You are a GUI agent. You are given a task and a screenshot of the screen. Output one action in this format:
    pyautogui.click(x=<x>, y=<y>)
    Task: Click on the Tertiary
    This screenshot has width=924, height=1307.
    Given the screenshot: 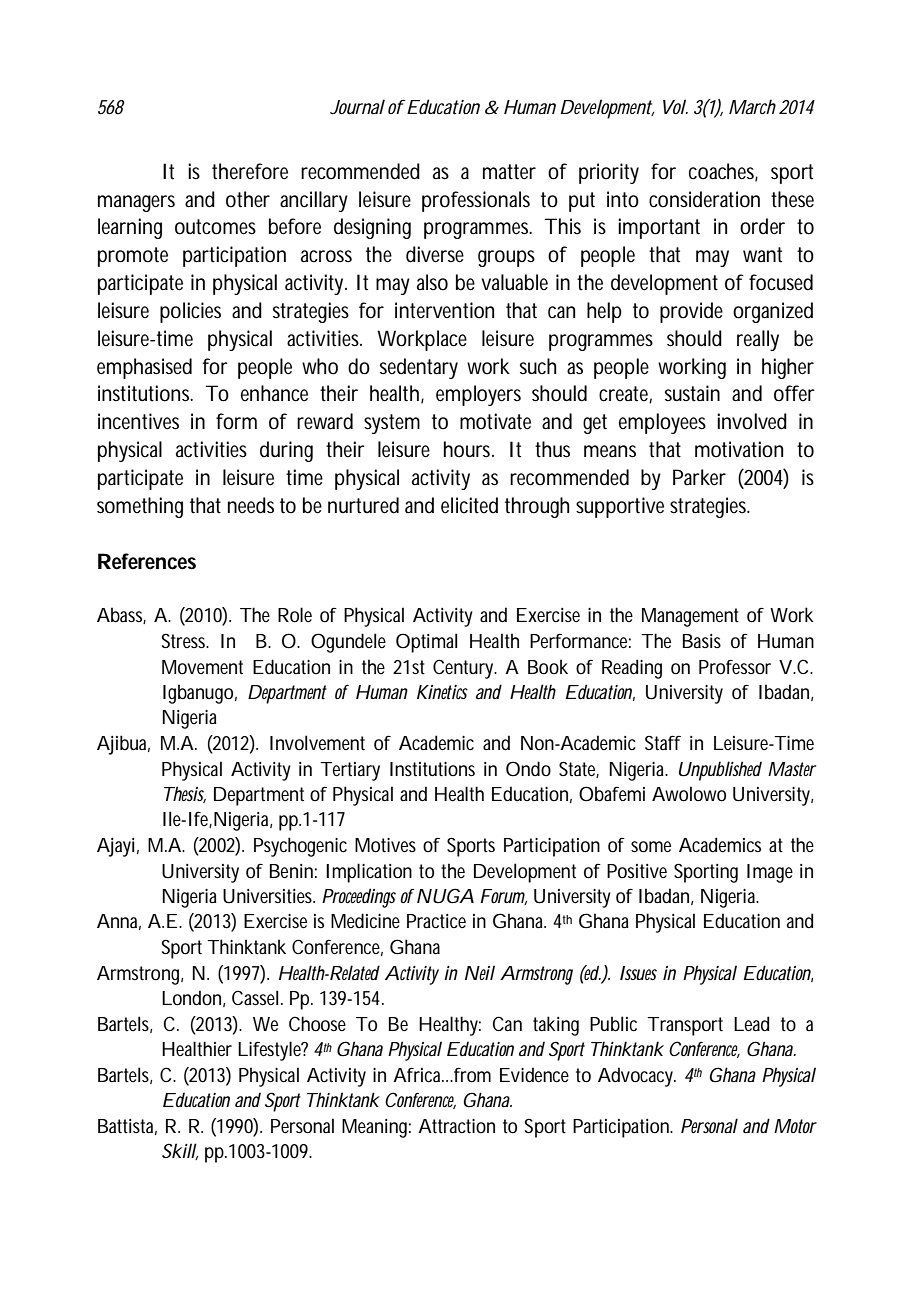 What is the action you would take?
    pyautogui.click(x=350, y=771)
